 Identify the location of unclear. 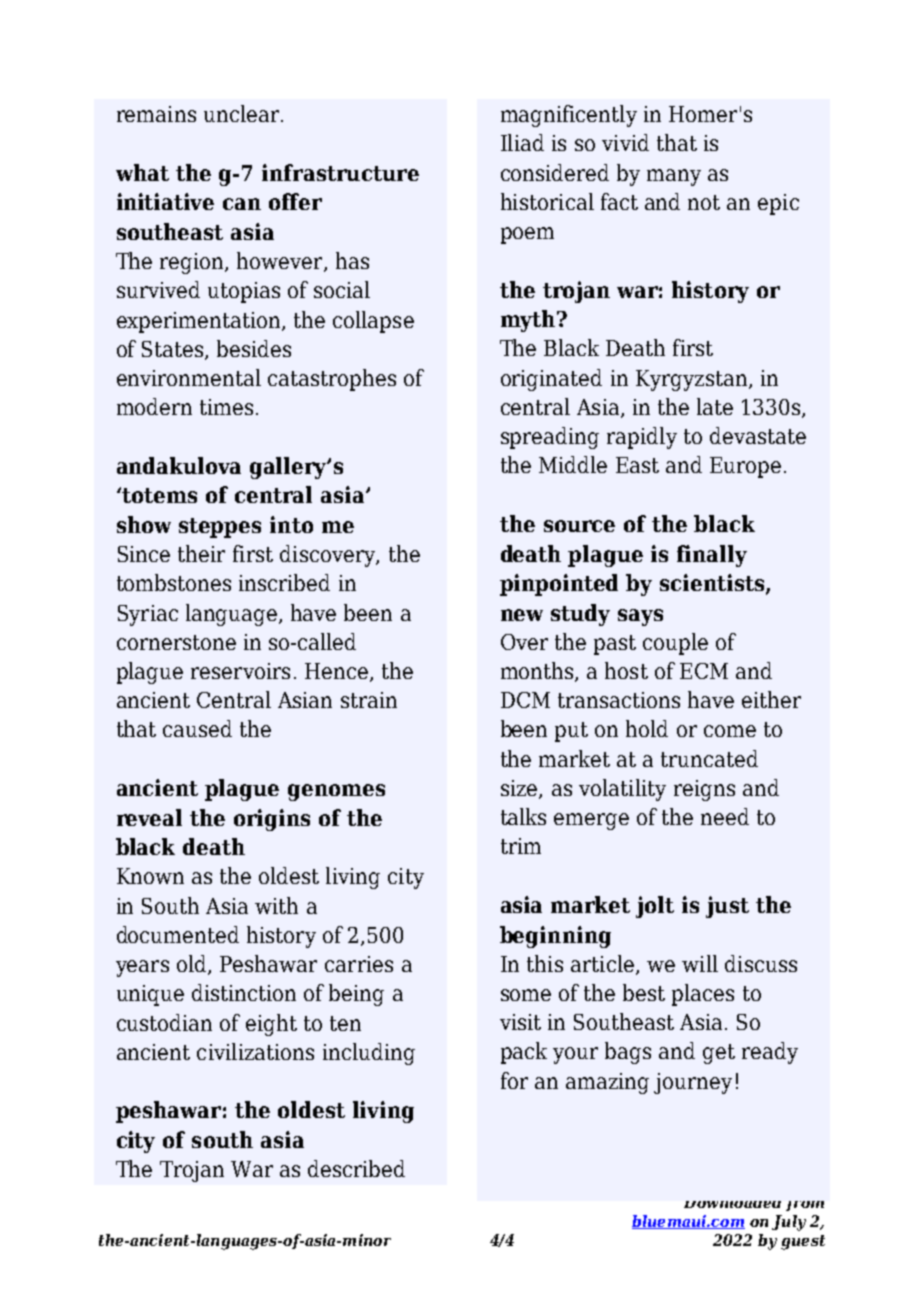
(241, 113).
